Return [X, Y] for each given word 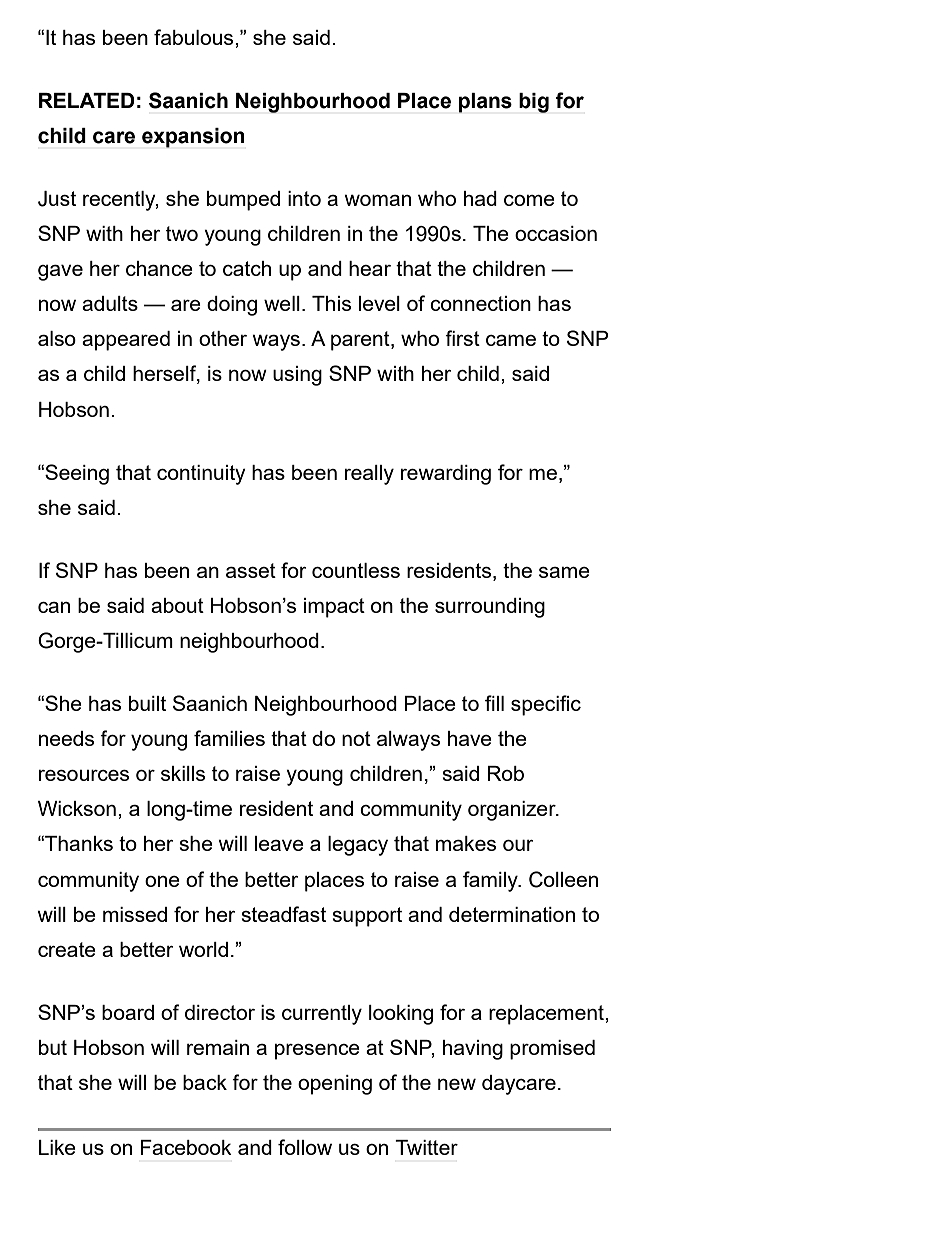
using [297, 376]
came [511, 340]
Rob [506, 773]
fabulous [195, 37]
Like [57, 1147]
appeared [126, 341]
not [356, 738]
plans [485, 103]
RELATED [87, 100]
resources [84, 775]
